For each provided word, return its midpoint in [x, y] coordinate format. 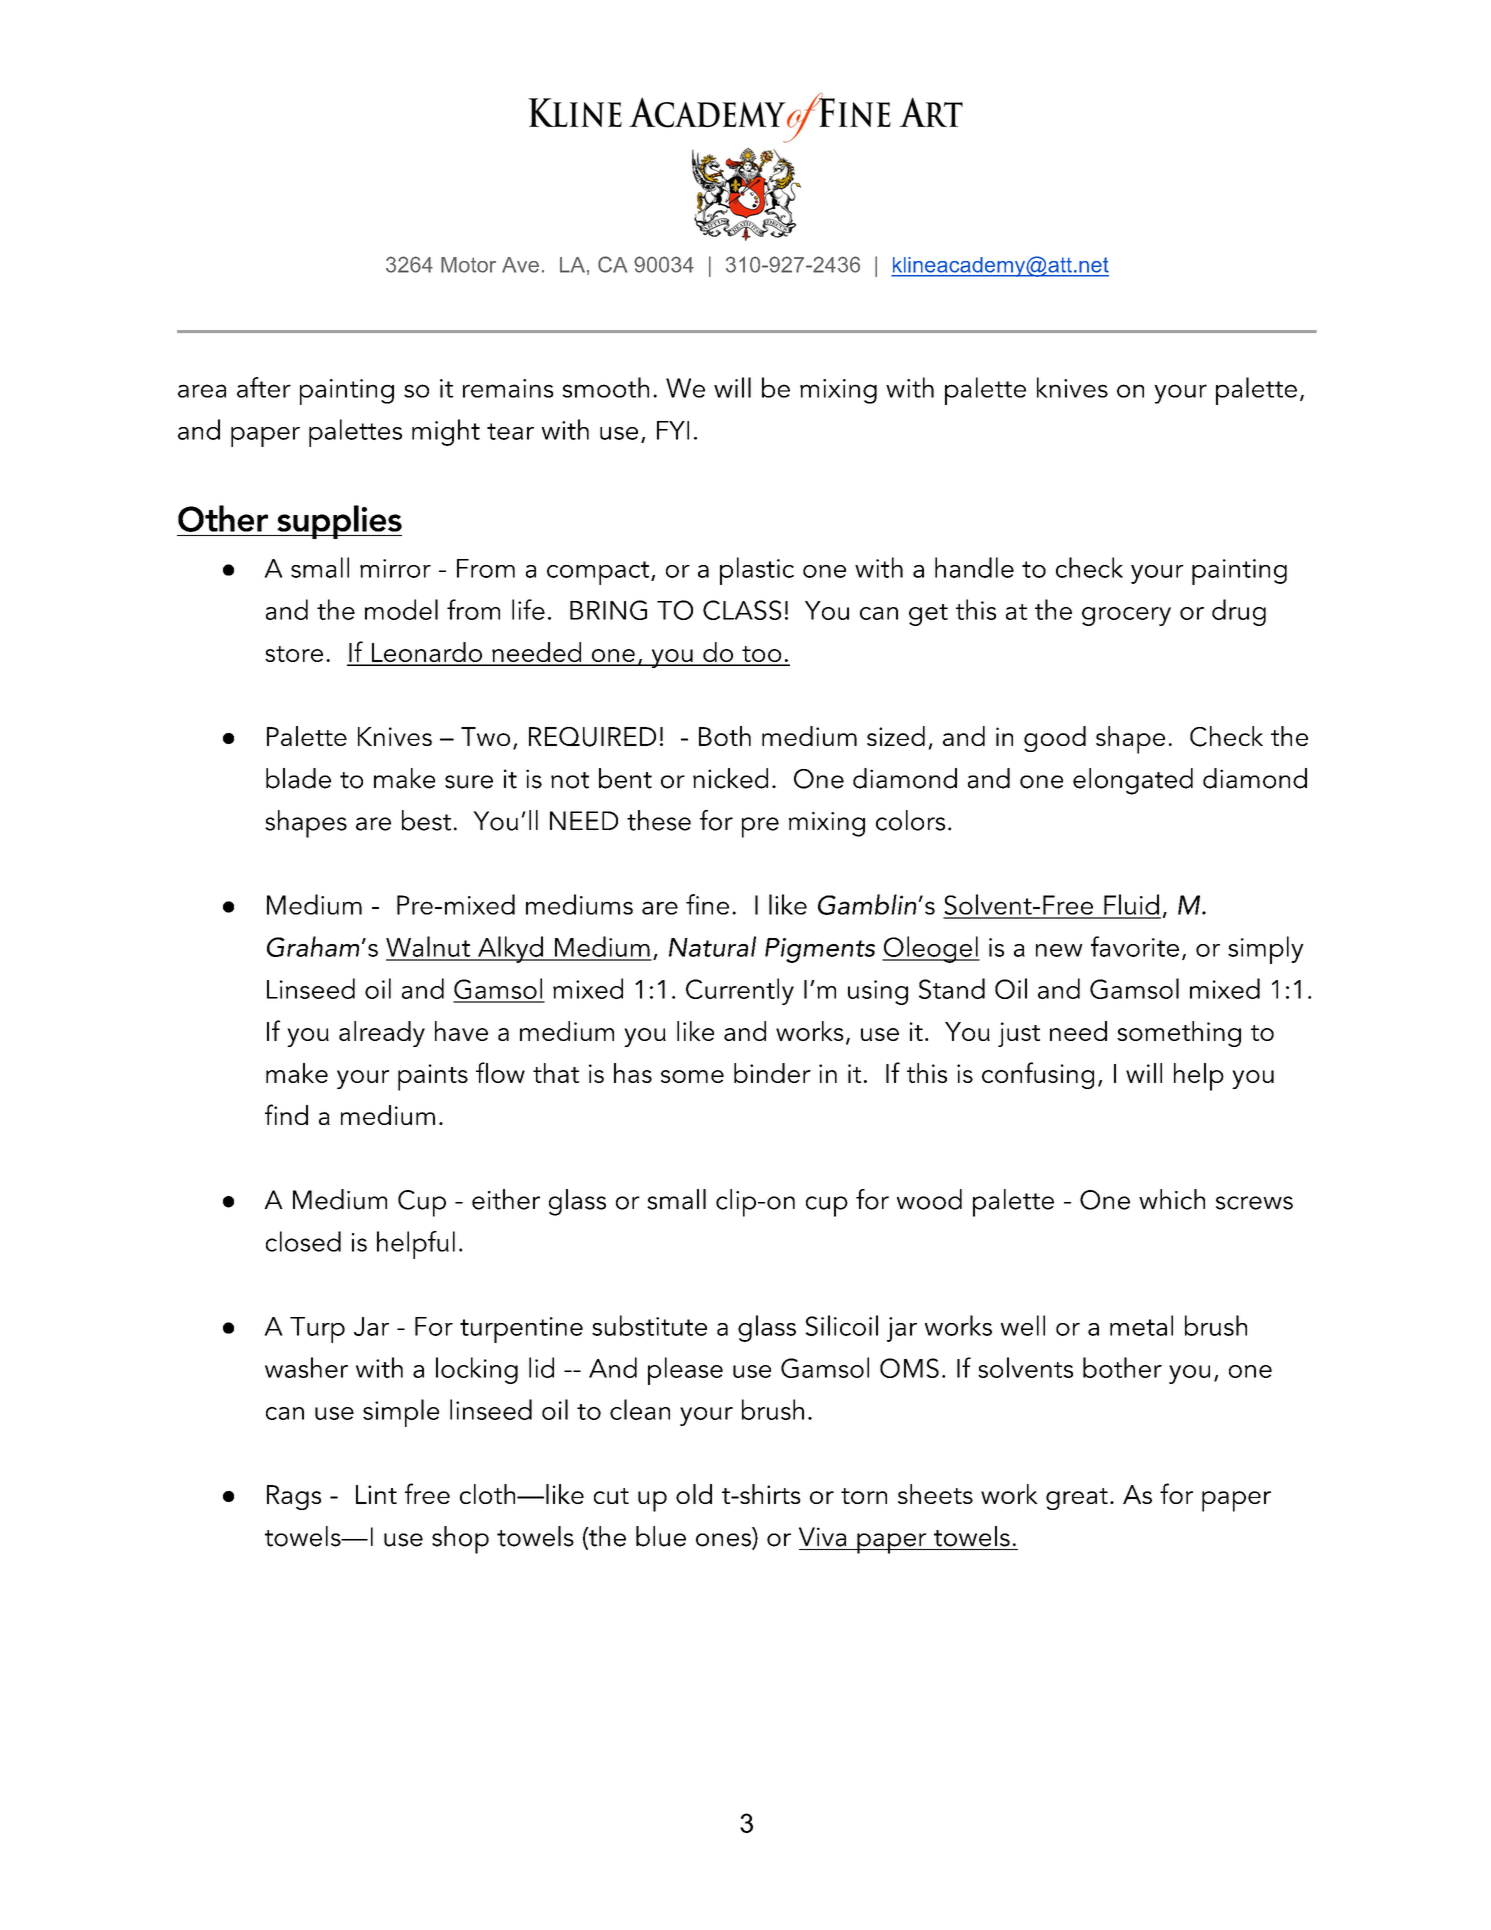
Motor [468, 265]
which [1172, 1199]
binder [772, 1073]
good [1055, 739]
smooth [605, 387]
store [294, 654]
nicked [730, 778]
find [286, 1114]
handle [974, 567]
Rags [294, 1497]
